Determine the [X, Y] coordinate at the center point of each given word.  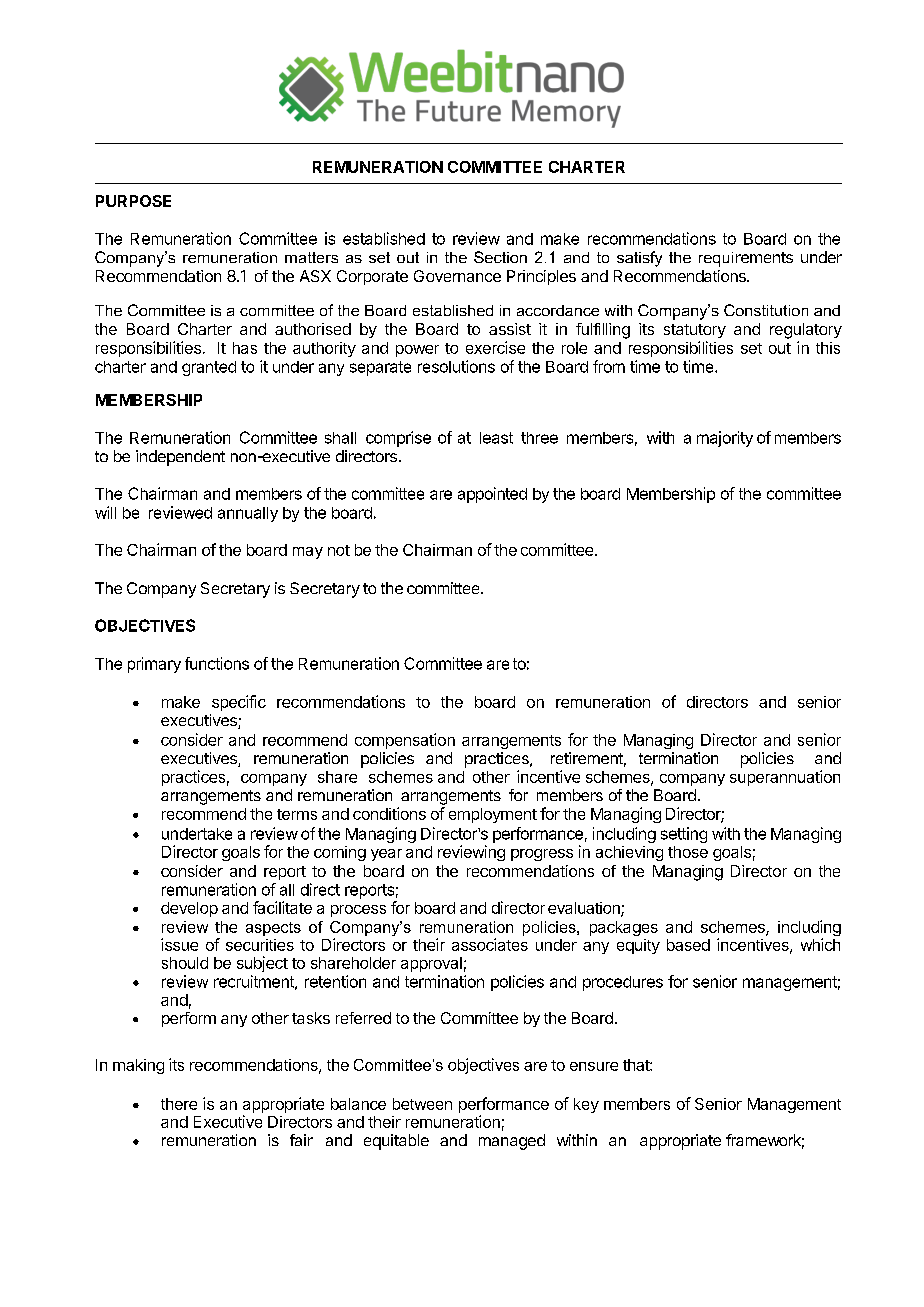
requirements [746, 259]
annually [248, 514]
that [637, 1065]
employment [493, 815]
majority [725, 439]
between [422, 1104]
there [179, 1104]
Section [500, 257]
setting [684, 835]
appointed [492, 495]
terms [297, 814]
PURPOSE [133, 201]
